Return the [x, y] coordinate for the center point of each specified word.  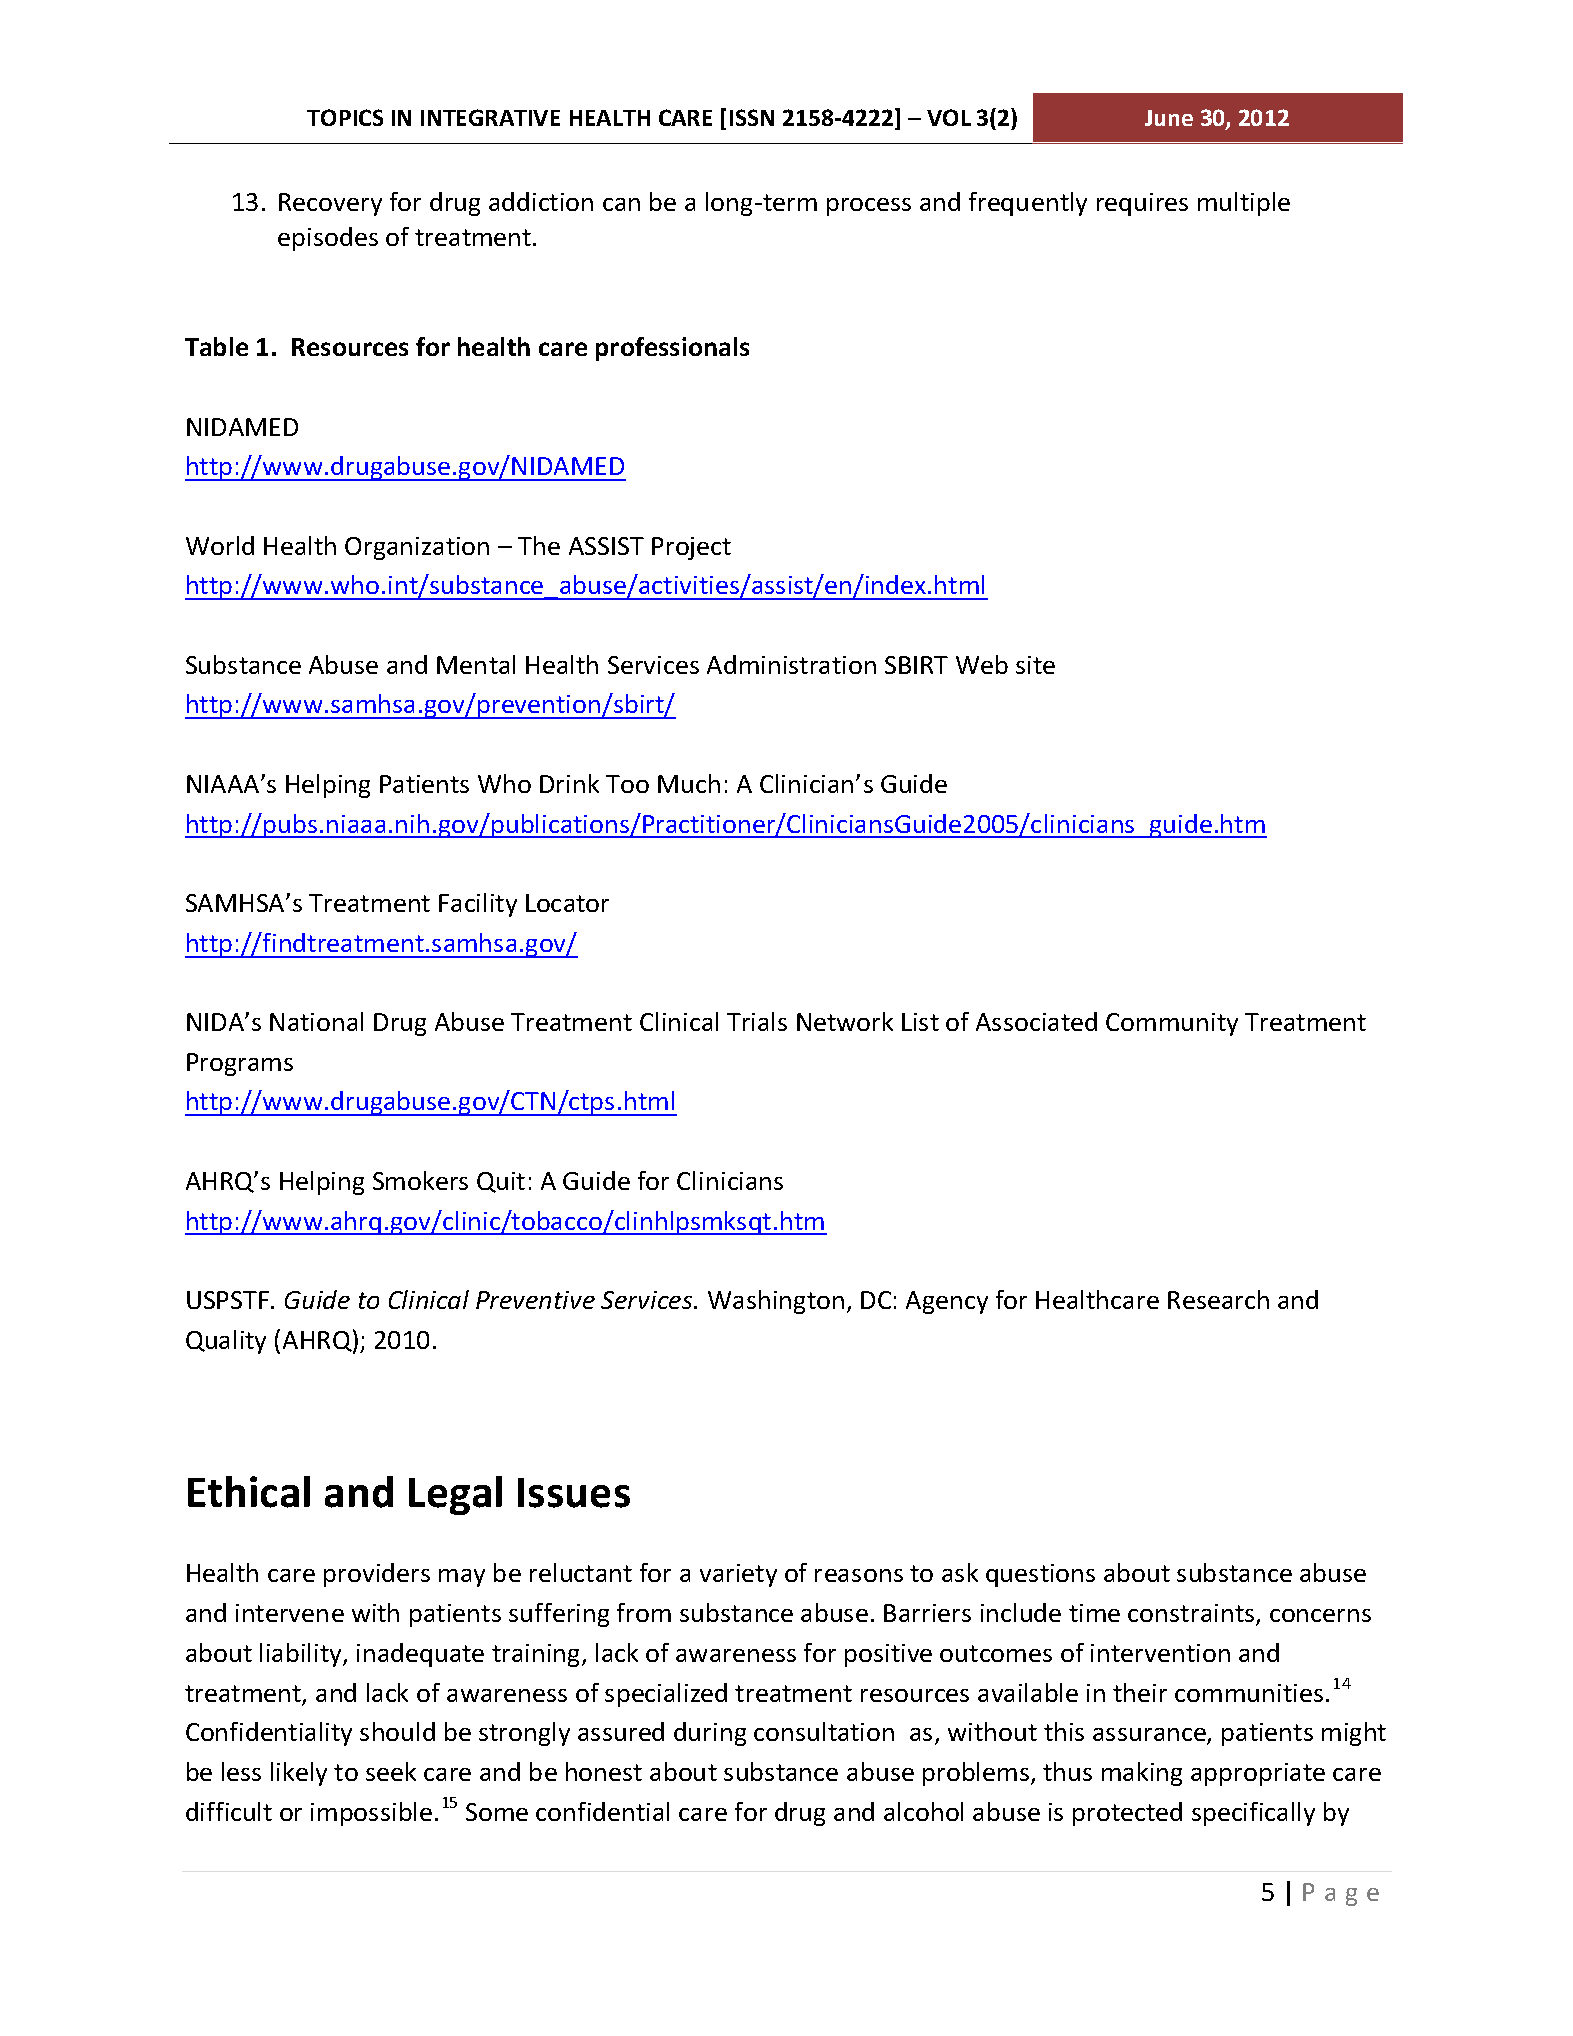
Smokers [420, 1180]
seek [391, 1771]
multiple [1244, 204]
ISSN [752, 117]
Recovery [330, 204]
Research [1218, 1299]
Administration [791, 664]
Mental [476, 664]
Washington [776, 1302]
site [1035, 665]
